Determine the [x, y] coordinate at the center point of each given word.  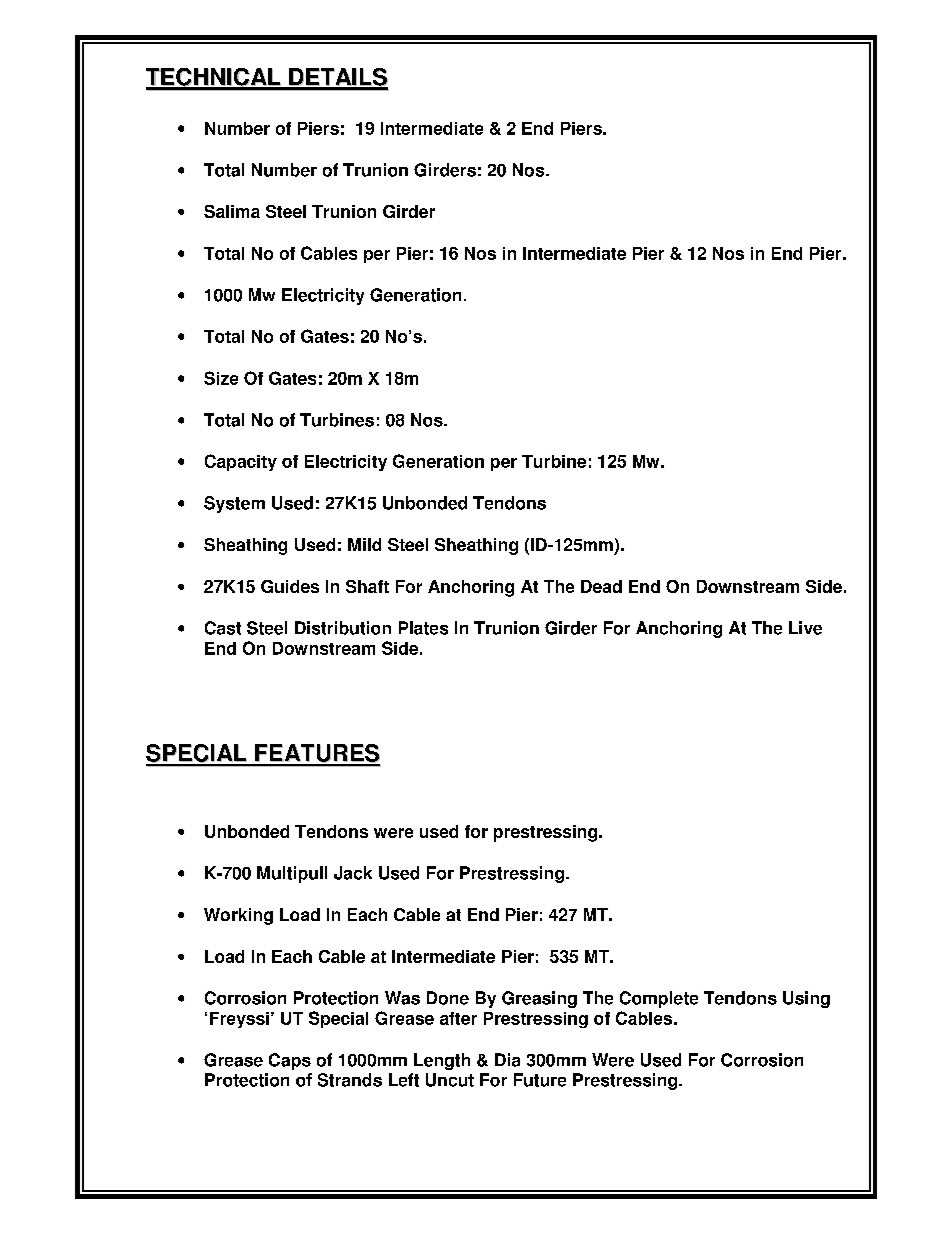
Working [238, 916]
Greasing [539, 999]
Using [806, 999]
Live [805, 628]
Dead [601, 586]
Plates [423, 628]
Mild [364, 544]
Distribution [343, 628]
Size [221, 378]
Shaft [367, 586]
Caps [290, 1061]
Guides [290, 586]
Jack [353, 873]
